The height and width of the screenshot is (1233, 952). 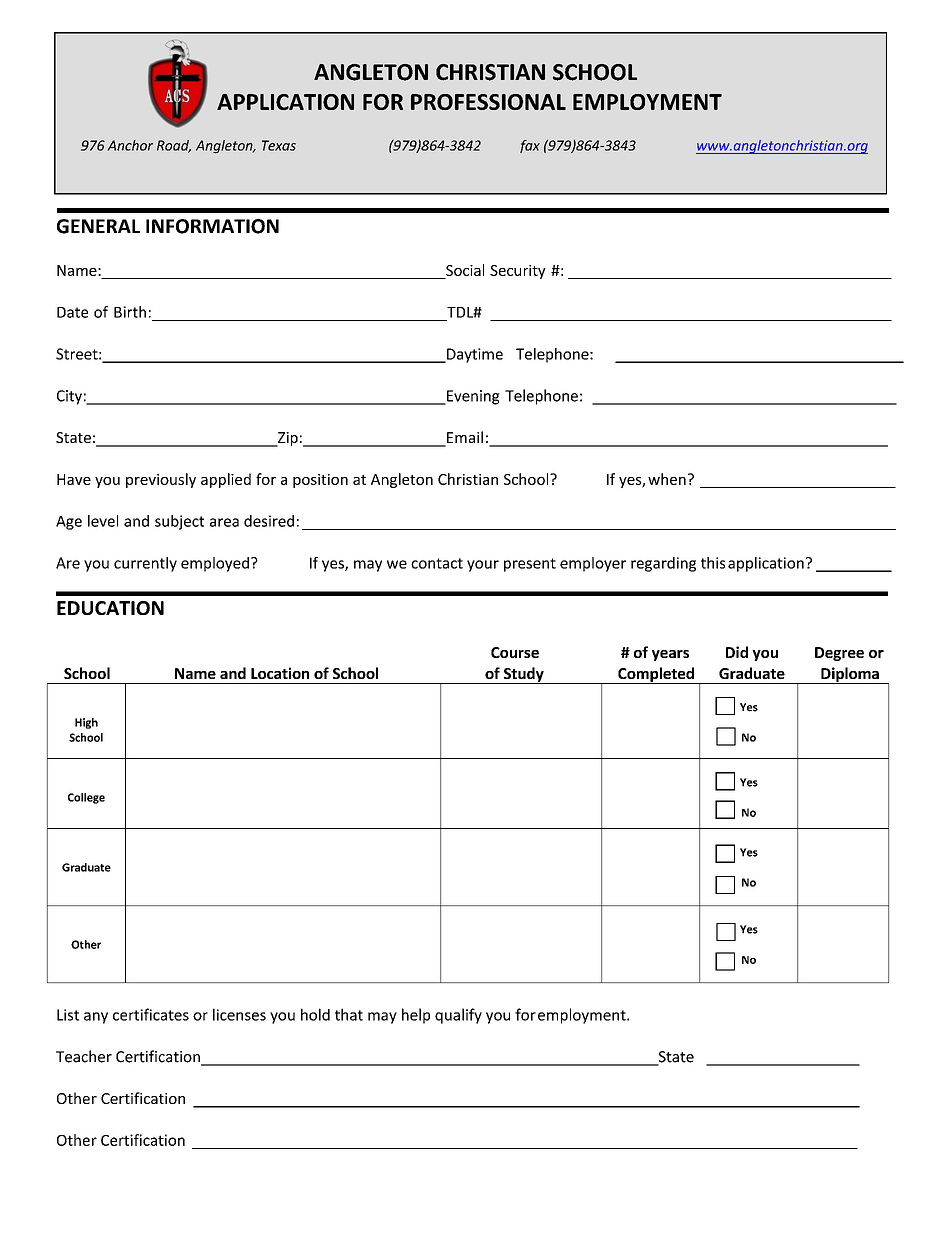 What do you see at coordinates (465, 270) in the screenshot?
I see `Social` at bounding box center [465, 270].
